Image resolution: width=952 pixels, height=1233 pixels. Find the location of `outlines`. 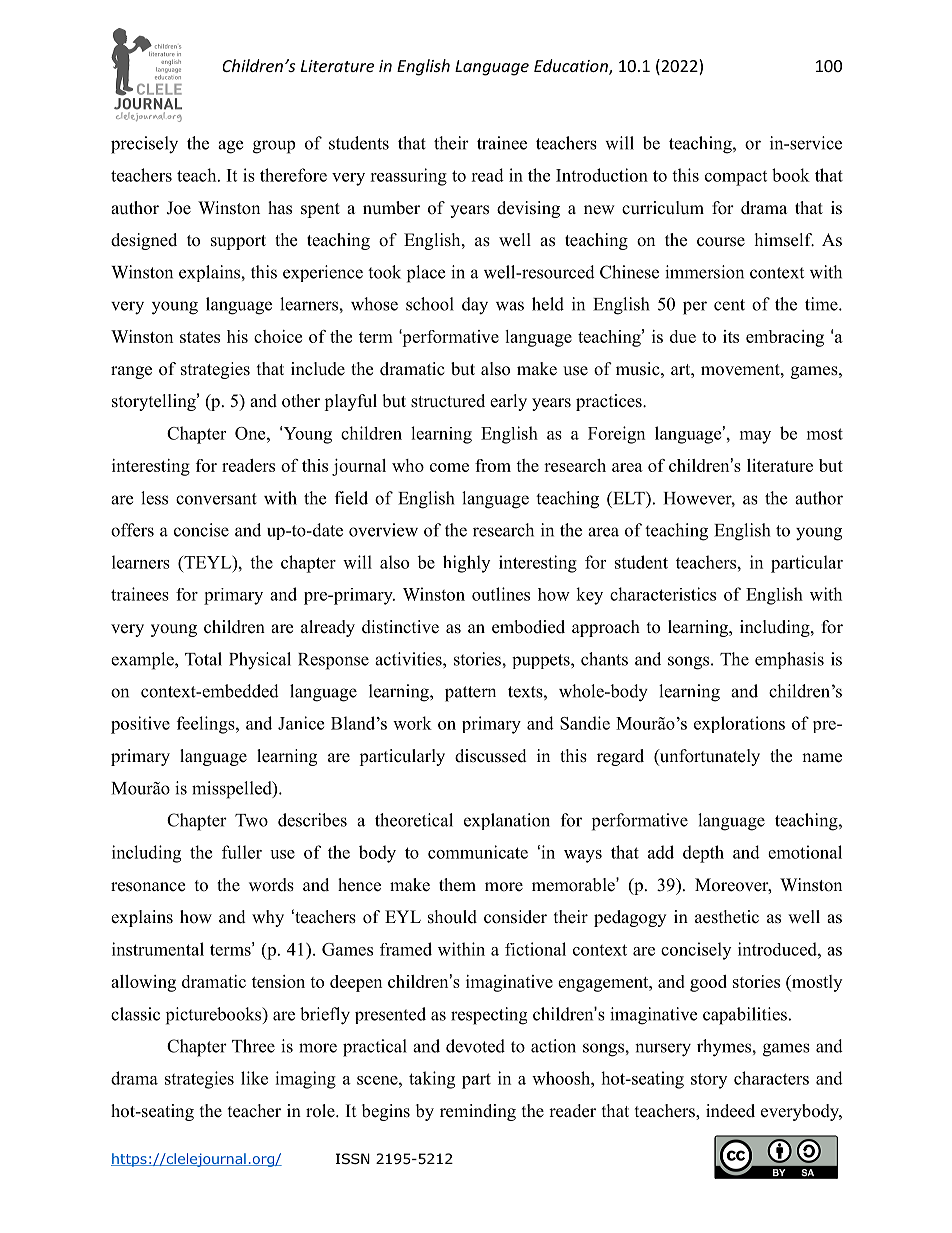

outlines is located at coordinates (501, 594).
